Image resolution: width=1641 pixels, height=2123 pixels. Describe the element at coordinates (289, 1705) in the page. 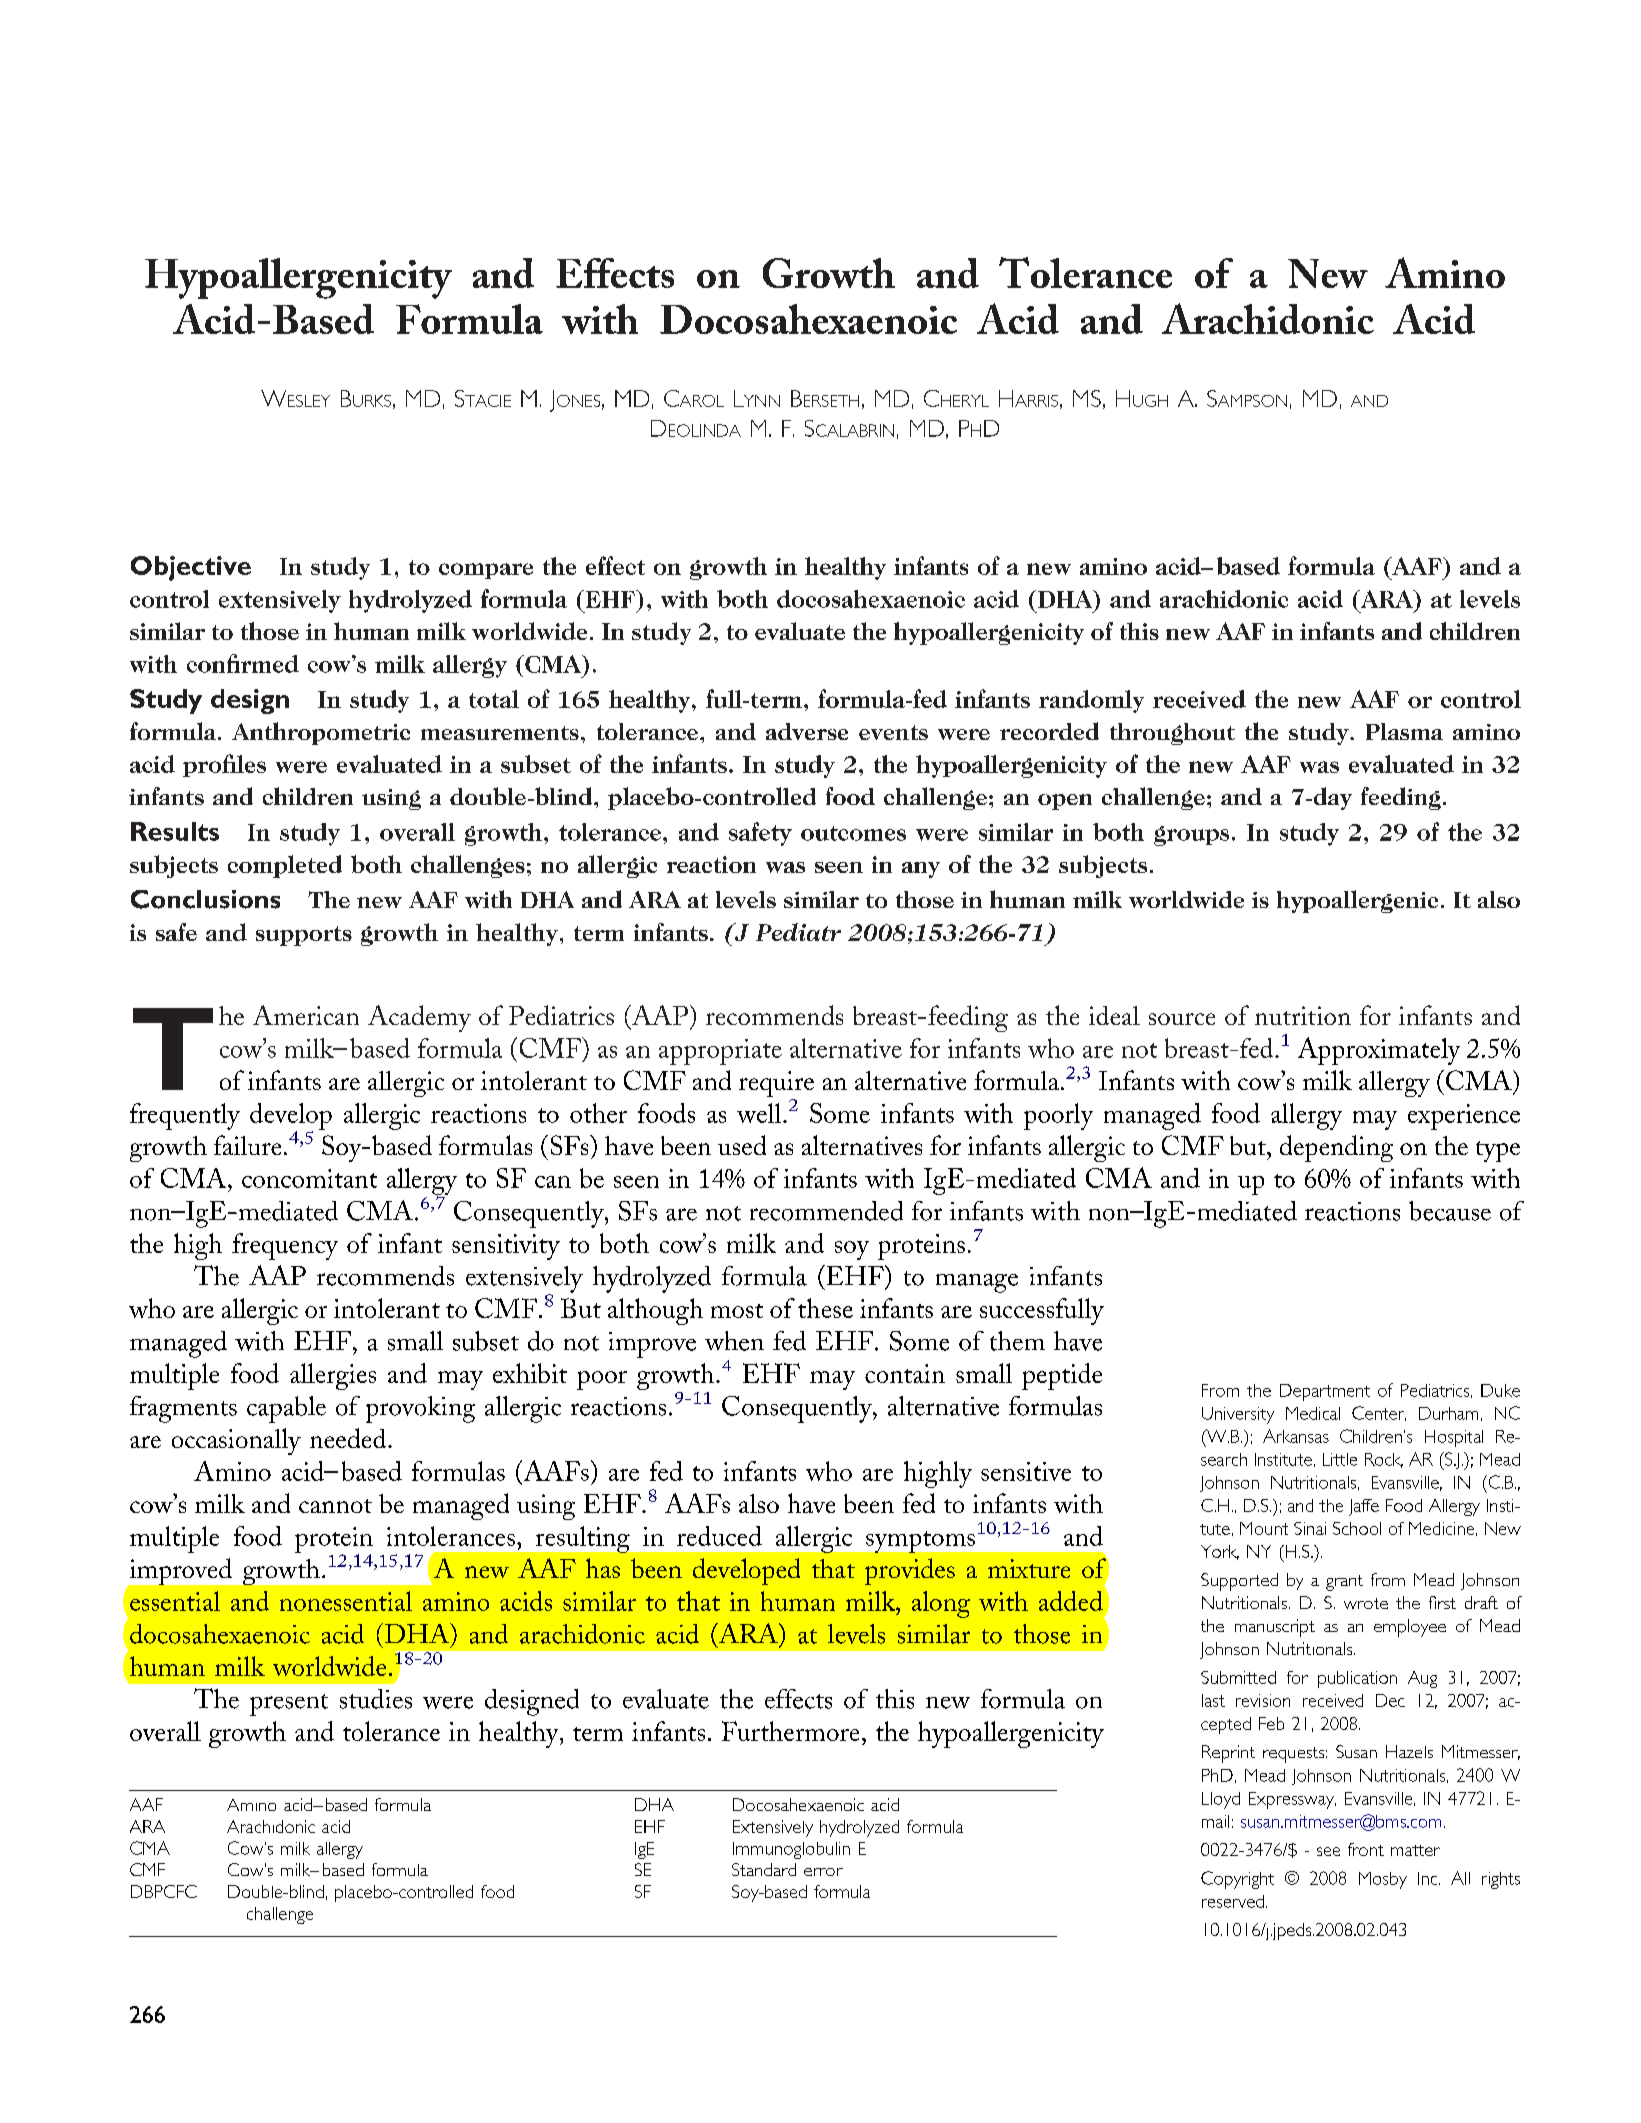

I see `present` at that location.
